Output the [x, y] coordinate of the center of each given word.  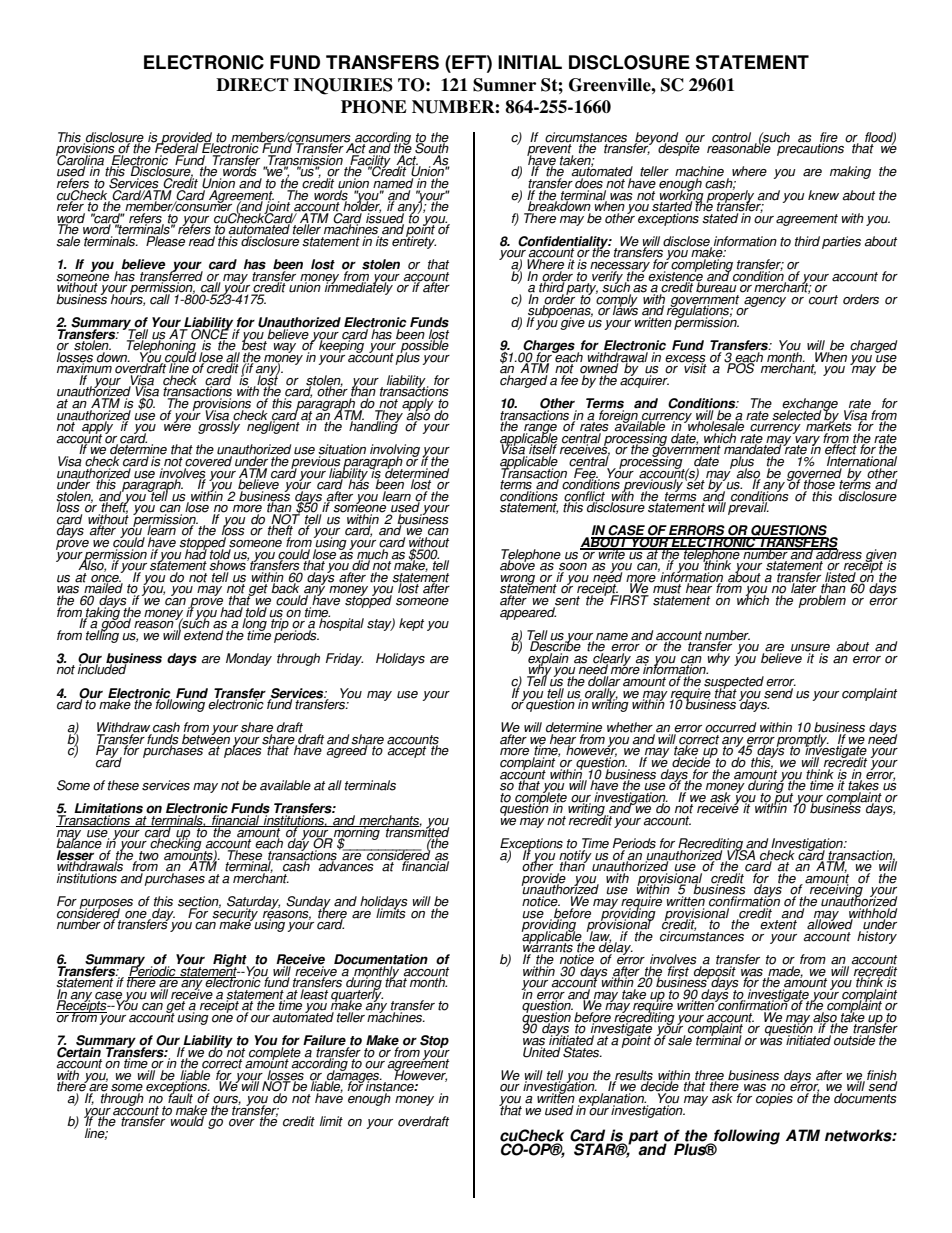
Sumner [504, 85]
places [243, 750]
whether [631, 728]
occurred [731, 727]
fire [829, 138]
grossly [219, 426]
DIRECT [252, 85]
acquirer [644, 380]
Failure [325, 1041]
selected [798, 414]
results [633, 1076]
